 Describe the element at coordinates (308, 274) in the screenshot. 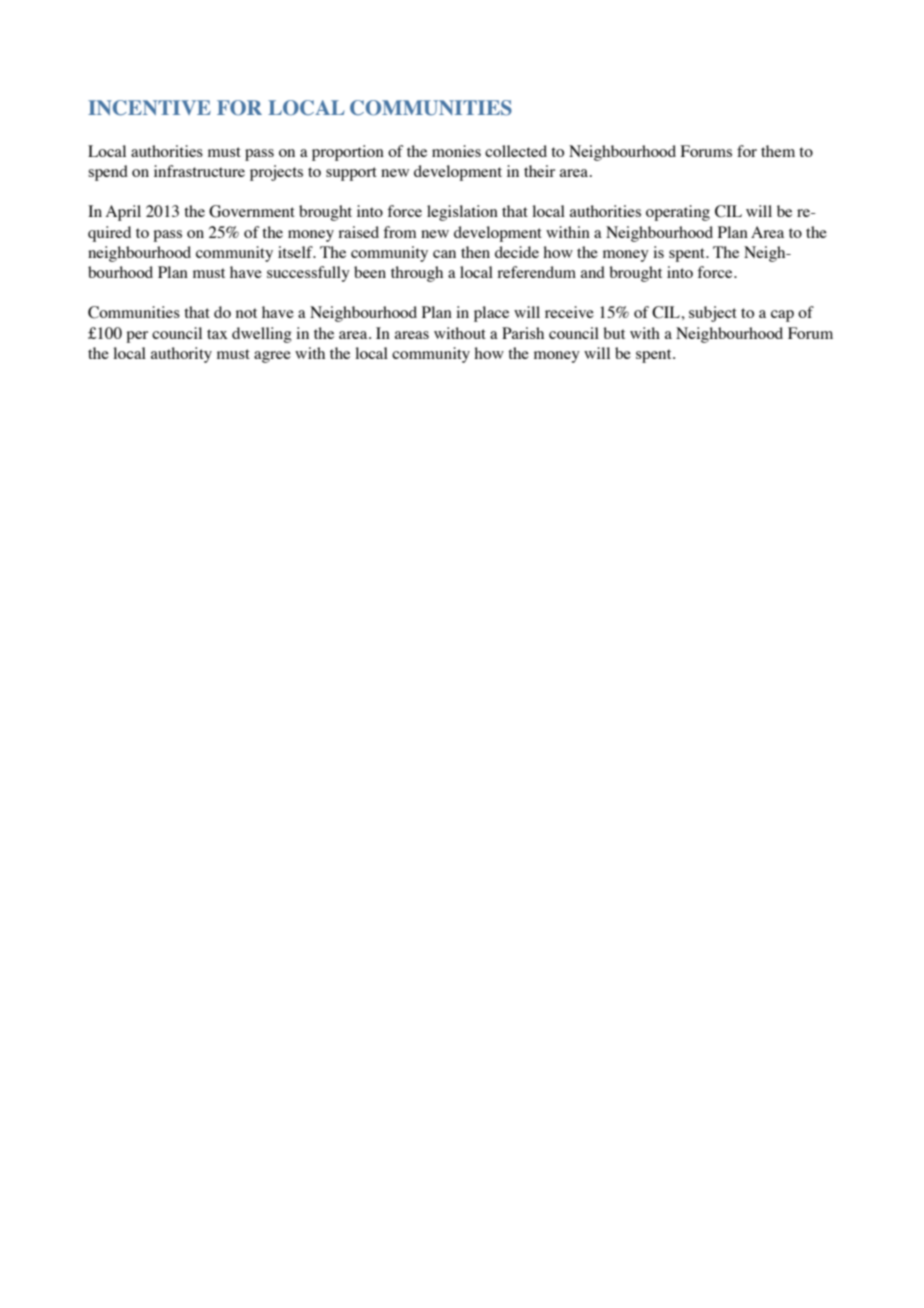

I see `successfully` at that location.
